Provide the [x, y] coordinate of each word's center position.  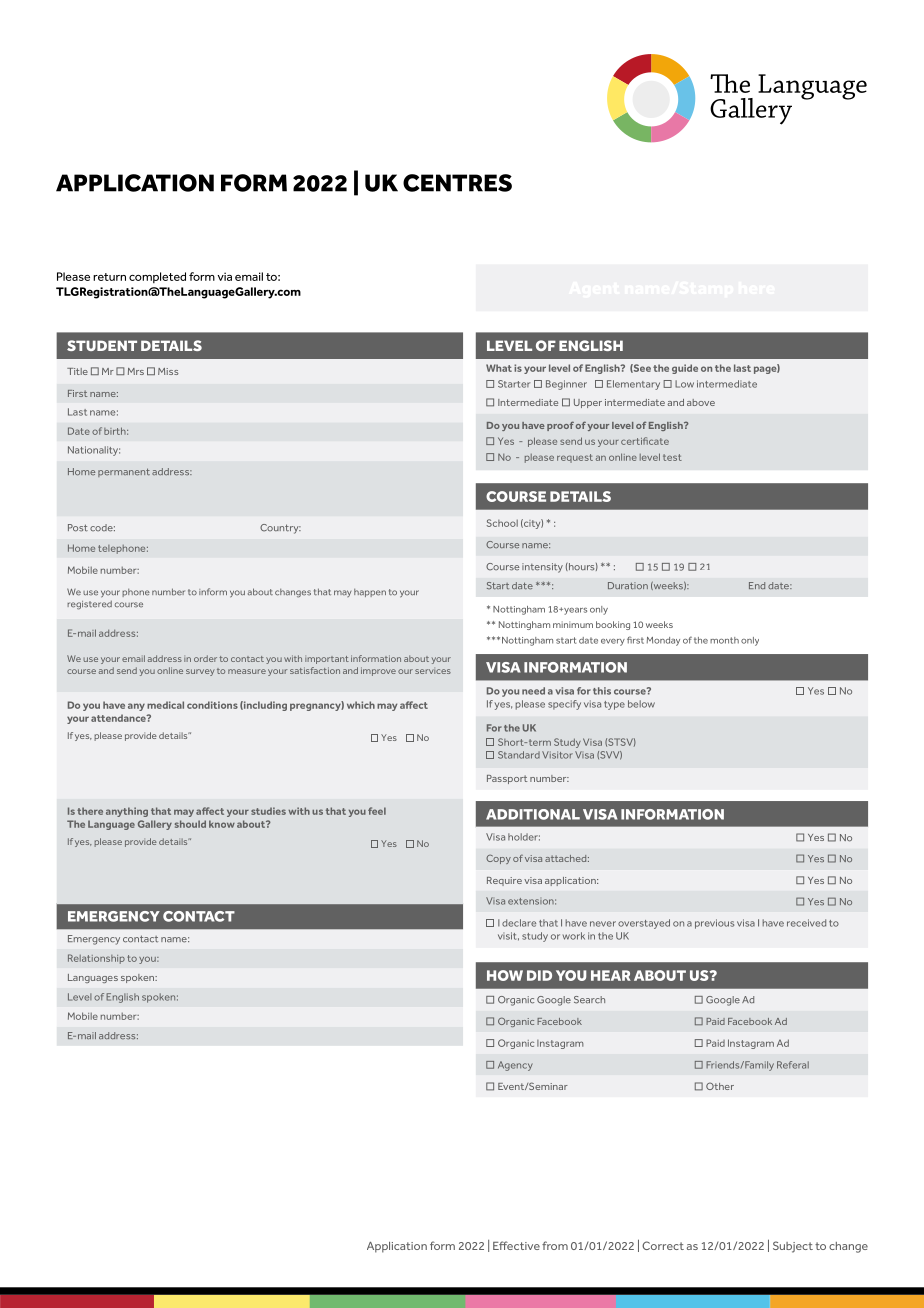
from [555, 1245]
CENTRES [457, 183]
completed [157, 277]
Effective [516, 1245]
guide [685, 369]
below [641, 704]
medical [165, 705]
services [433, 671]
